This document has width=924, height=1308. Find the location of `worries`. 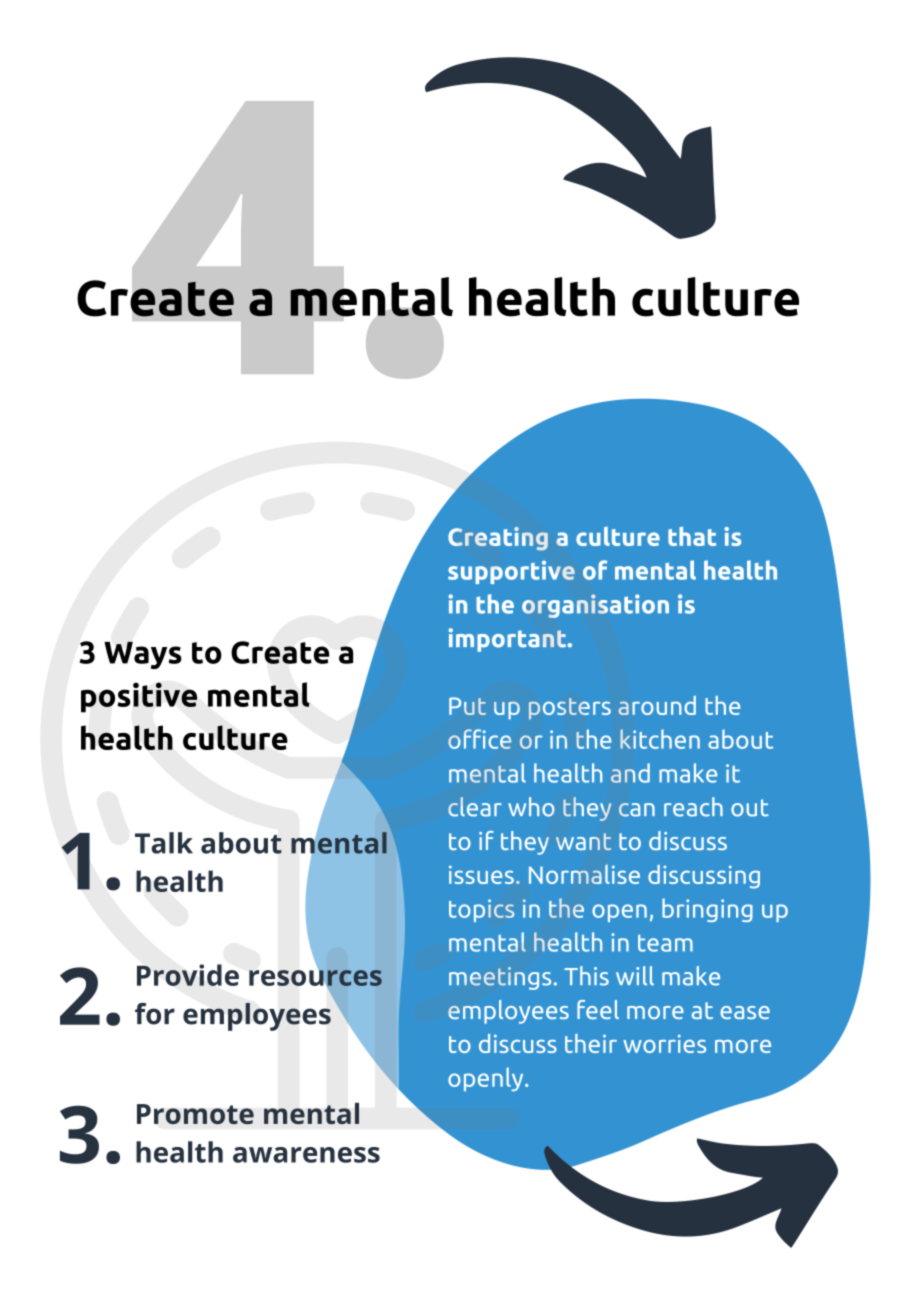

worries is located at coordinates (664, 1044).
